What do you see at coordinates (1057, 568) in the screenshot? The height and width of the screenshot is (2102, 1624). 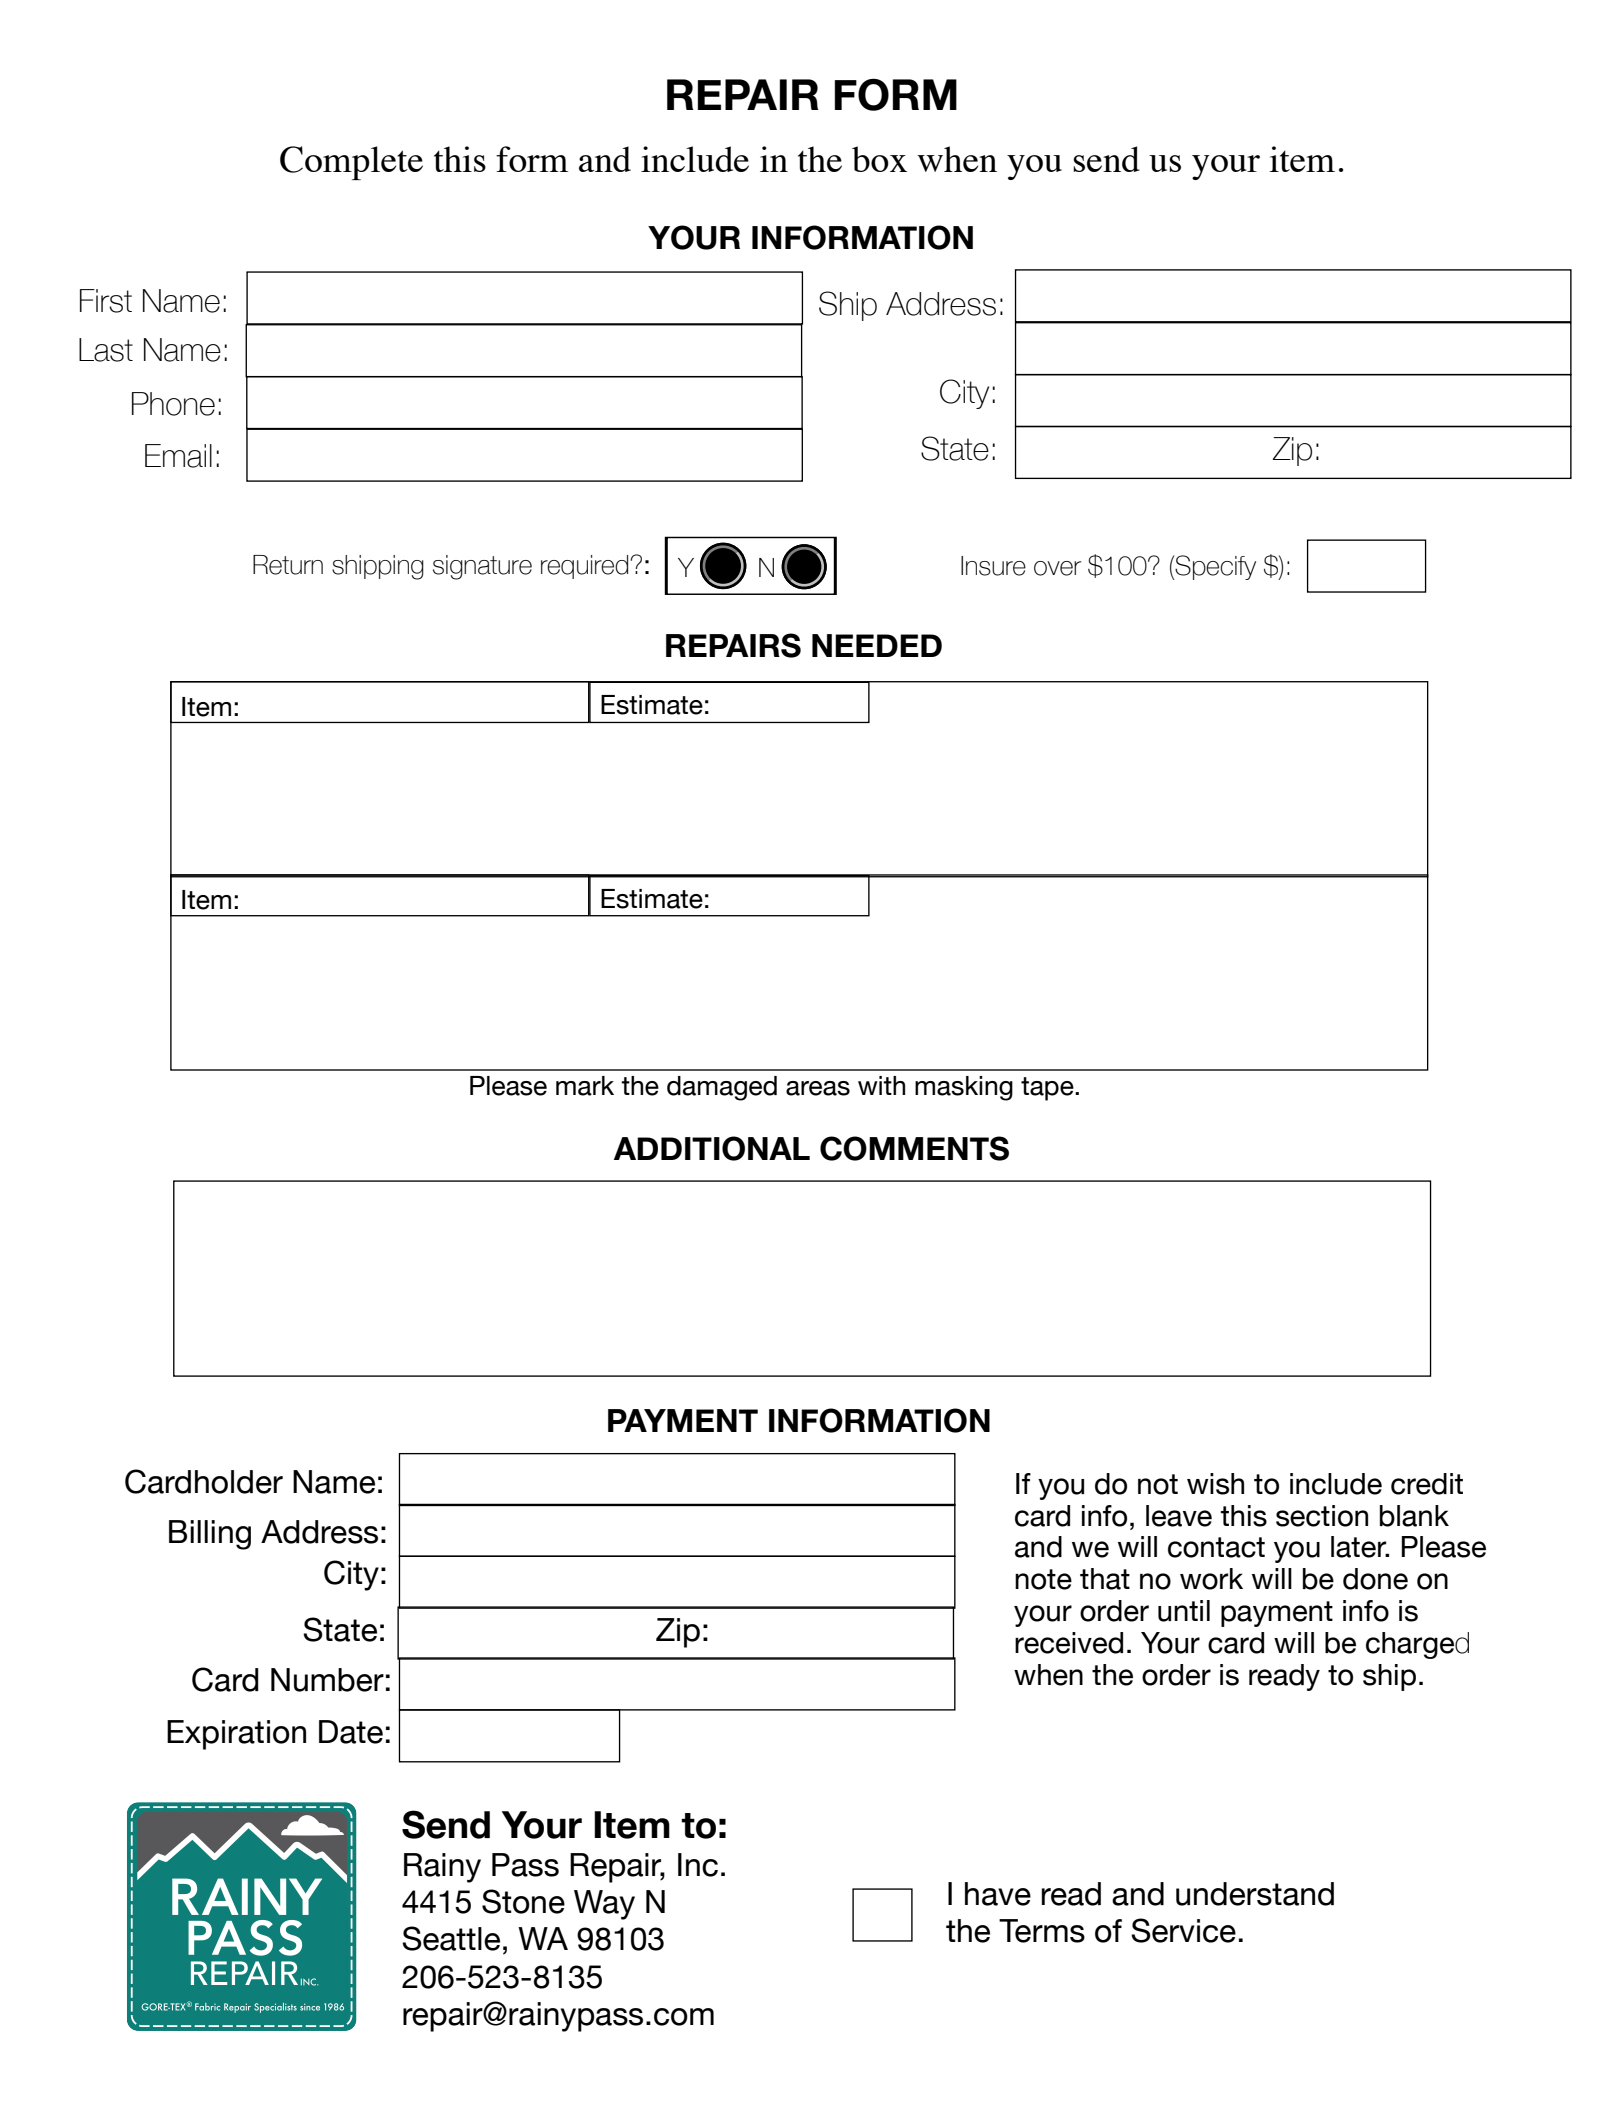 I see `over` at bounding box center [1057, 568].
